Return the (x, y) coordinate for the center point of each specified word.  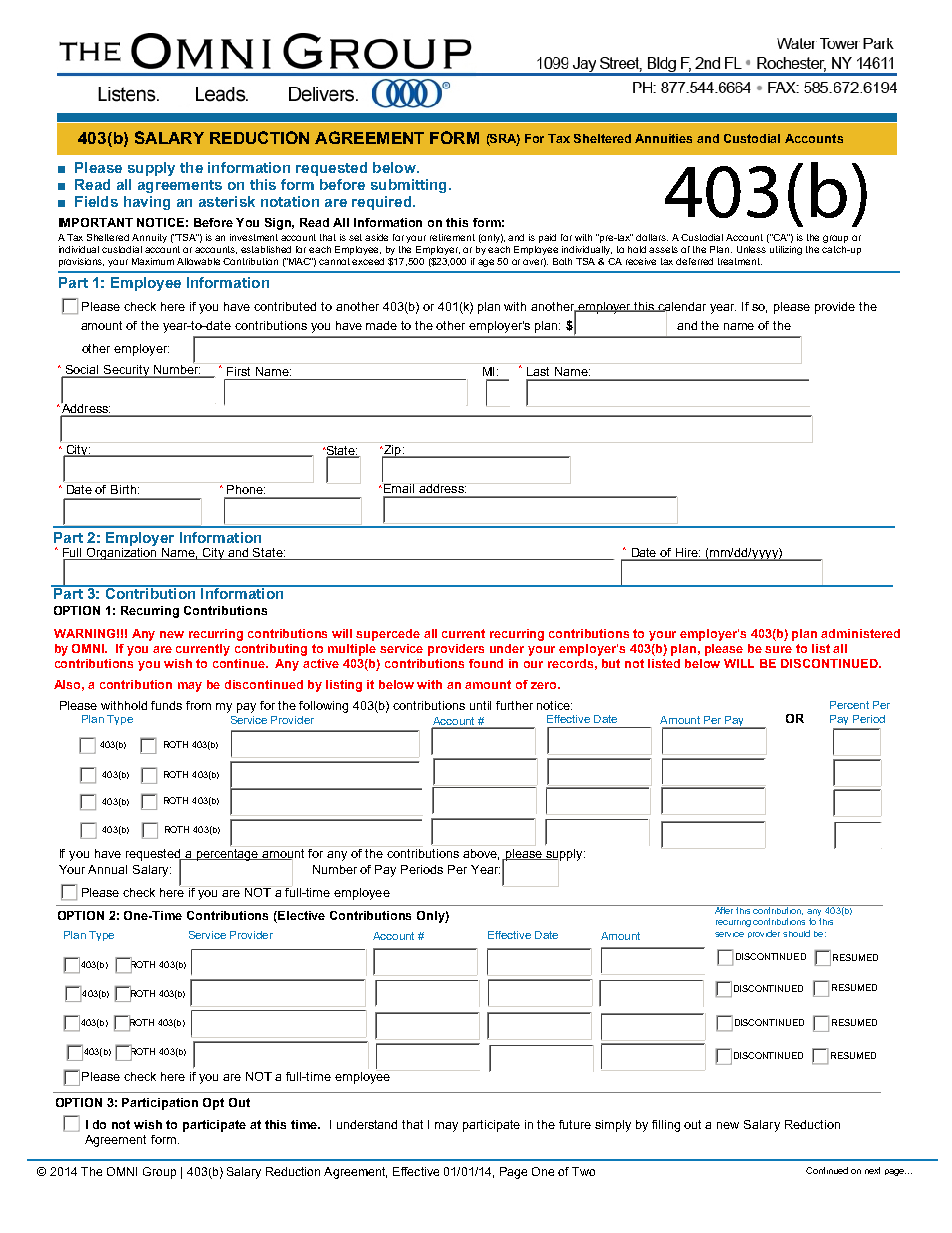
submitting (408, 186)
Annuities (663, 138)
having (147, 203)
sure (778, 649)
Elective (301, 915)
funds (166, 705)
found (486, 663)
